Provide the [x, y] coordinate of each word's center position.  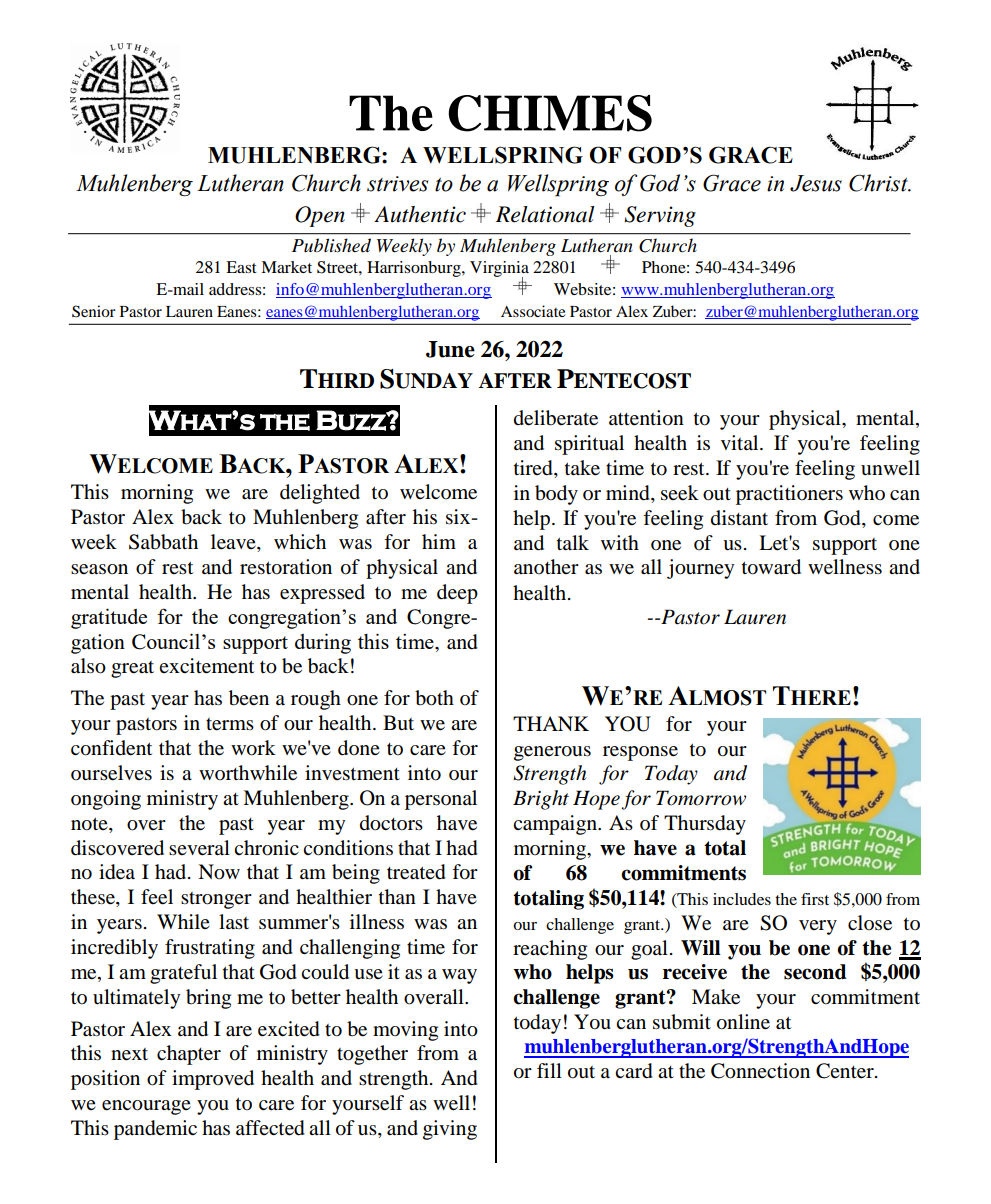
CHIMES [550, 113]
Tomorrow [701, 798]
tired [534, 469]
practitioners [789, 495]
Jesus [816, 183]
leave [234, 543]
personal [441, 800]
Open [320, 216]
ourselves [111, 773]
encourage [146, 1107]
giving [450, 1130]
